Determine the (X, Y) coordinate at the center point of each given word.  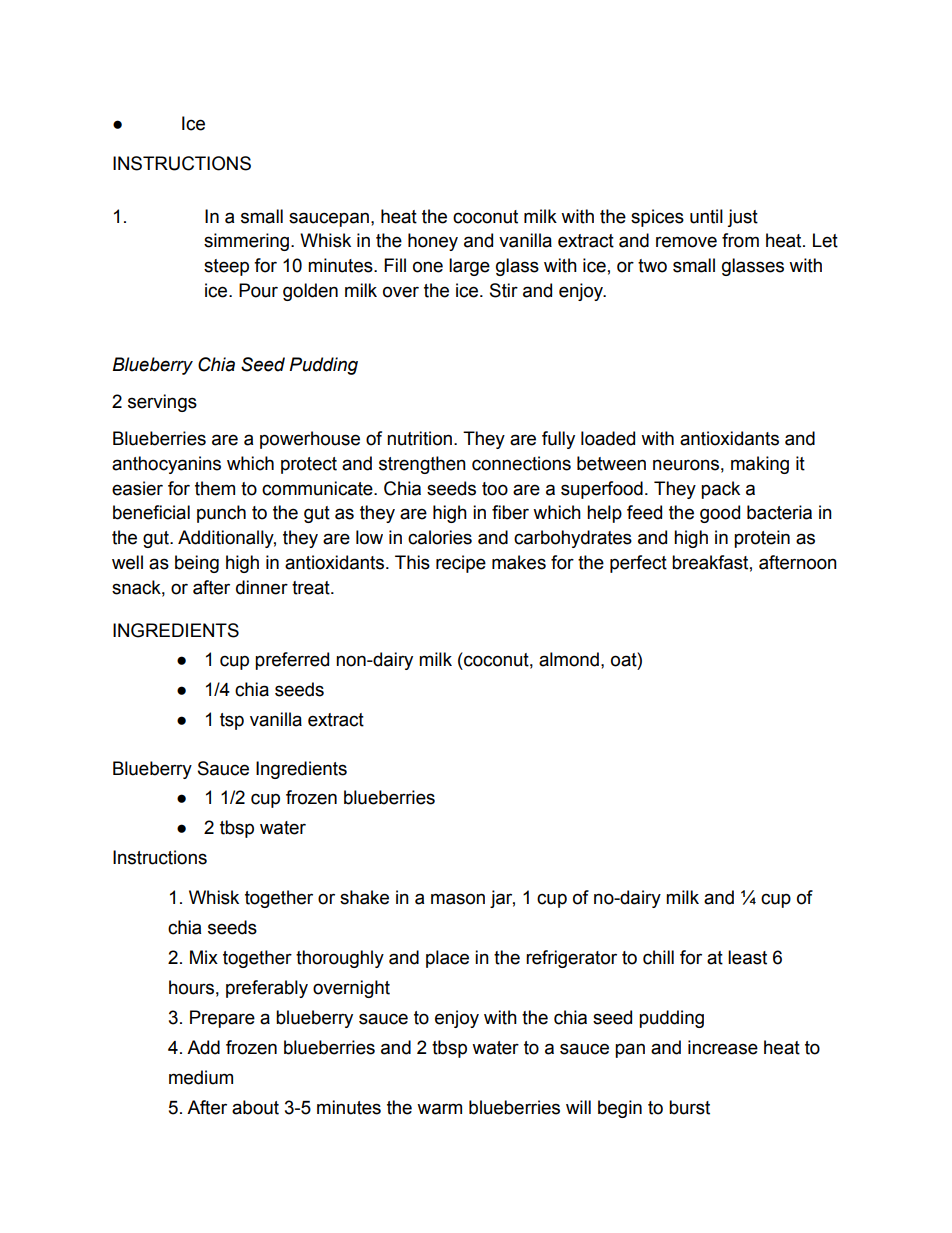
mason (458, 899)
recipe (461, 564)
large (469, 267)
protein (762, 539)
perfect (638, 564)
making (760, 465)
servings (162, 403)
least (747, 957)
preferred (292, 661)
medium (201, 1077)
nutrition (419, 438)
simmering (246, 242)
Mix (204, 957)
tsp (232, 721)
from (740, 240)
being (197, 564)
